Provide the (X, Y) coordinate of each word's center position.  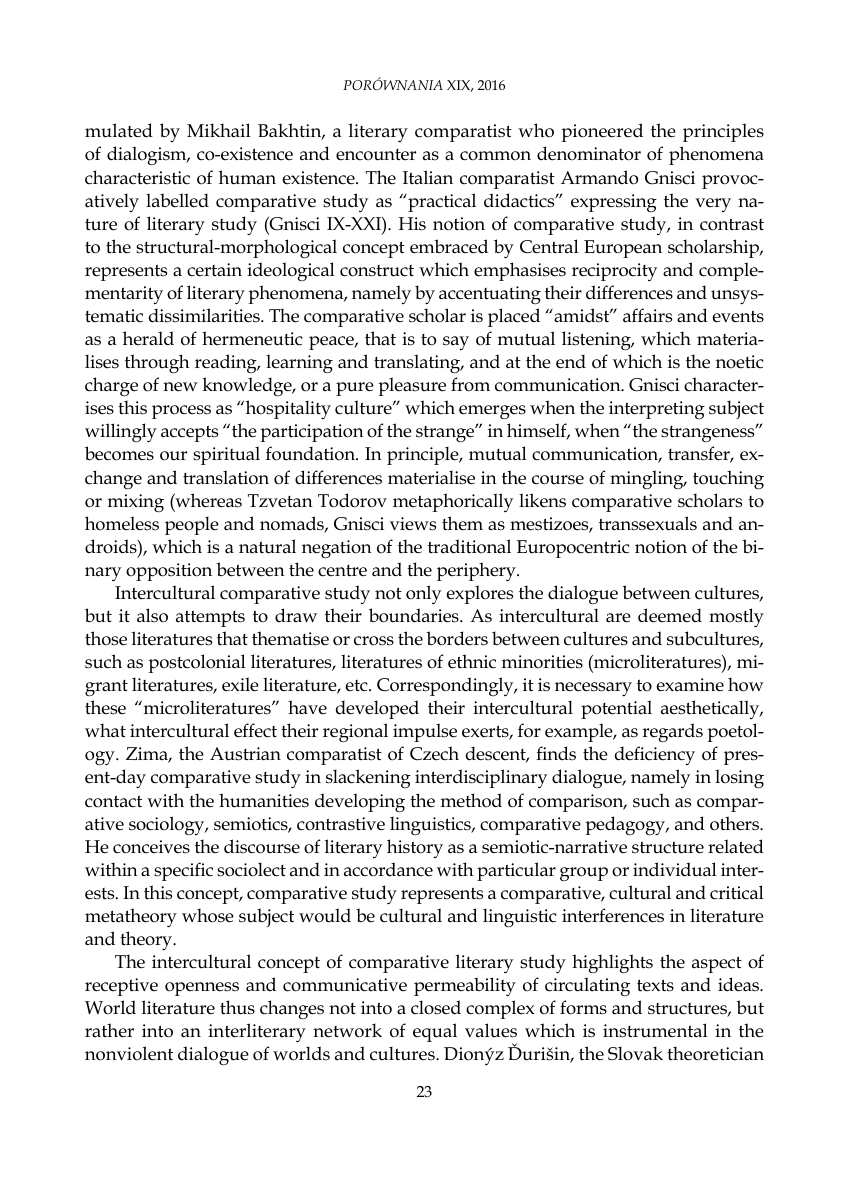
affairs (647, 315)
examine (690, 685)
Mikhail (219, 130)
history (415, 848)
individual (675, 869)
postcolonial (197, 663)
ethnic (472, 661)
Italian (428, 177)
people (192, 525)
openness (202, 989)
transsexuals (648, 523)
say (456, 343)
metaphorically (453, 502)
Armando (599, 177)
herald (148, 338)
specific (183, 871)
